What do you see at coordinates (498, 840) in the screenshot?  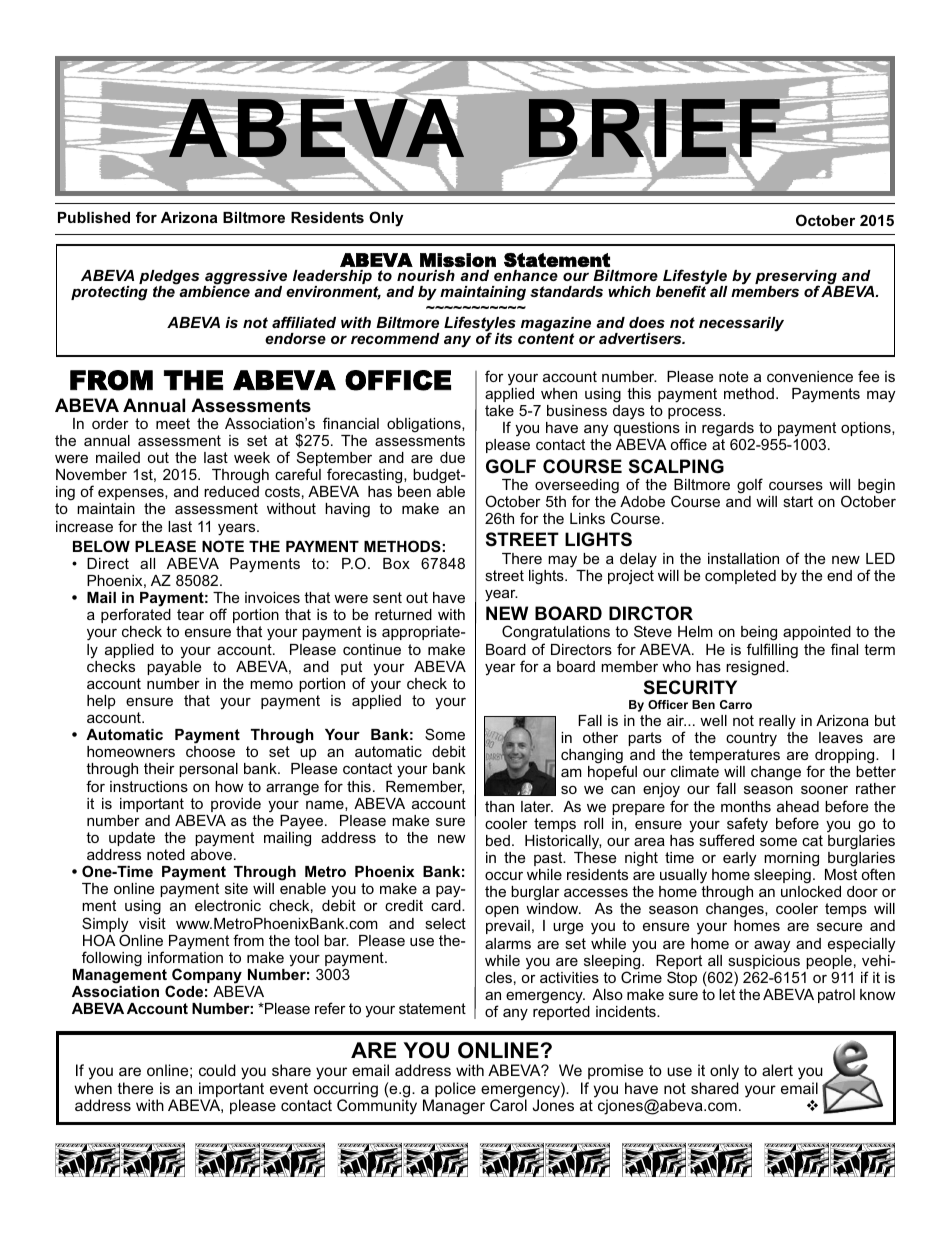 I see `bed` at bounding box center [498, 840].
